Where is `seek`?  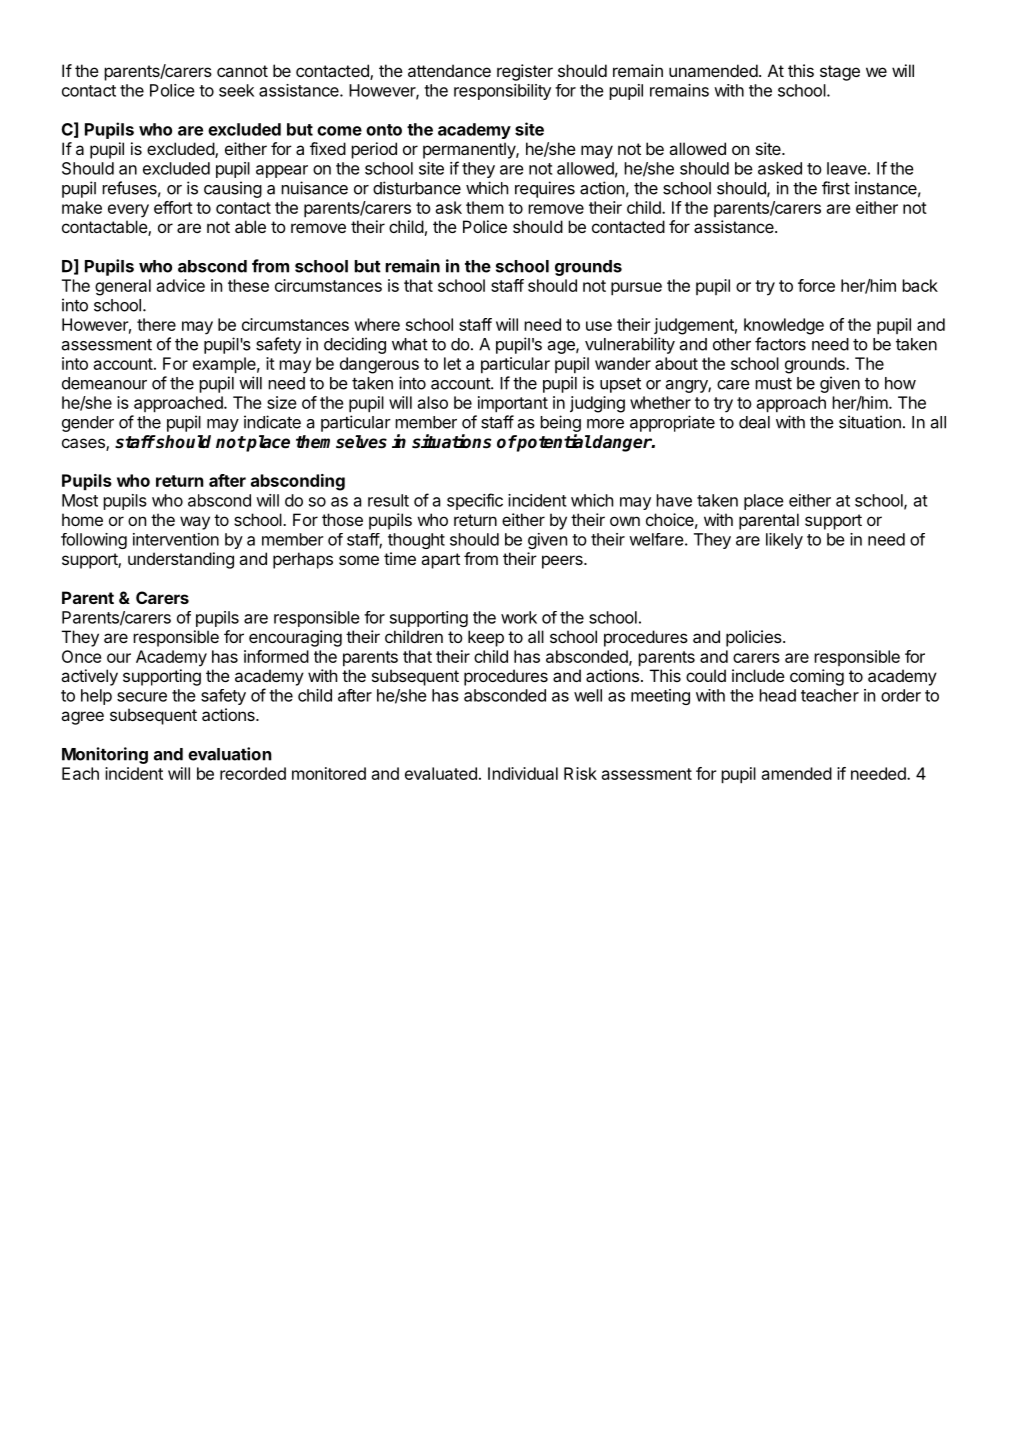 seek is located at coordinates (236, 90).
